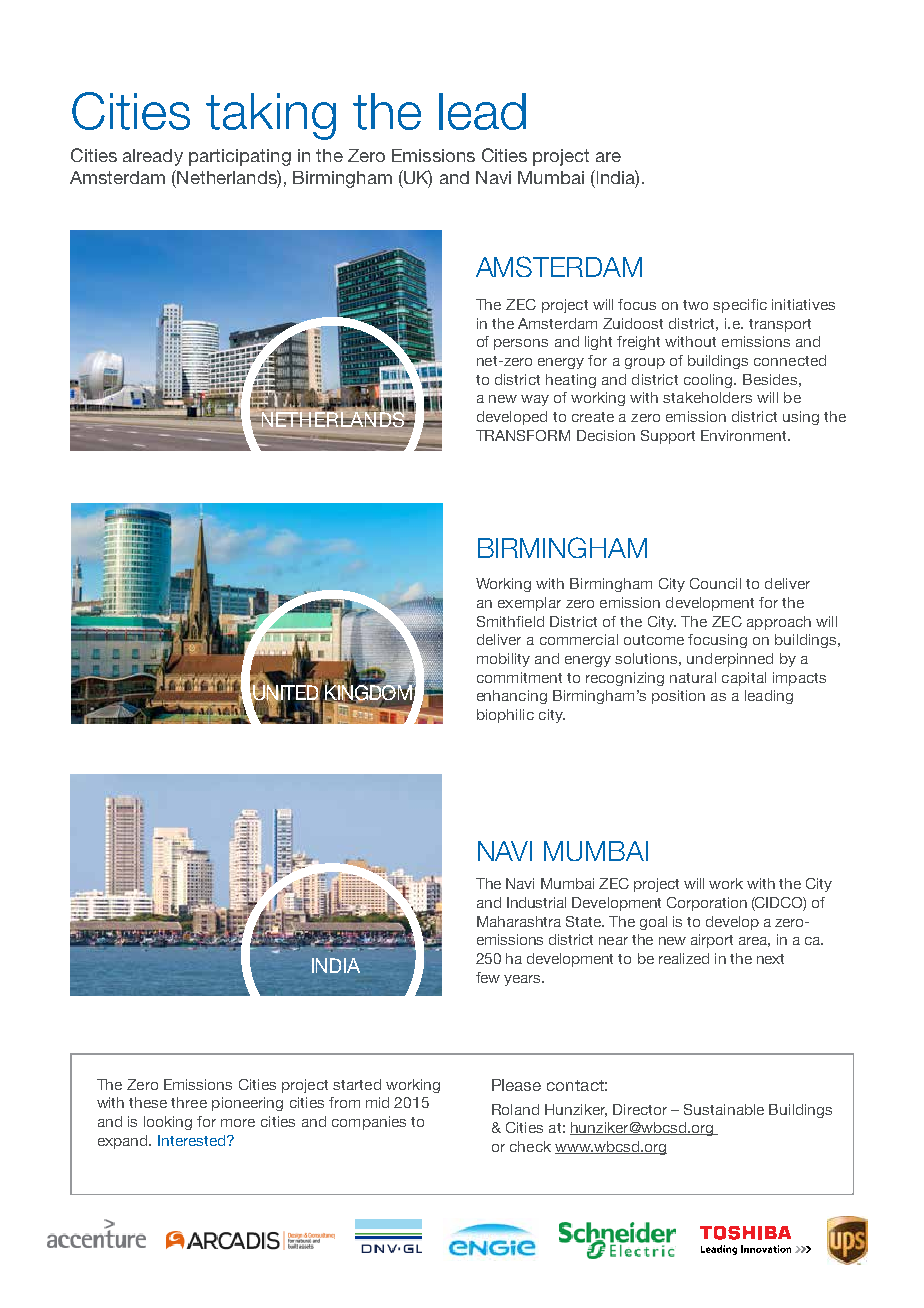 The width and height of the screenshot is (924, 1308). Describe the element at coordinates (724, 1109) in the screenshot. I see `Sustainable` at that location.
